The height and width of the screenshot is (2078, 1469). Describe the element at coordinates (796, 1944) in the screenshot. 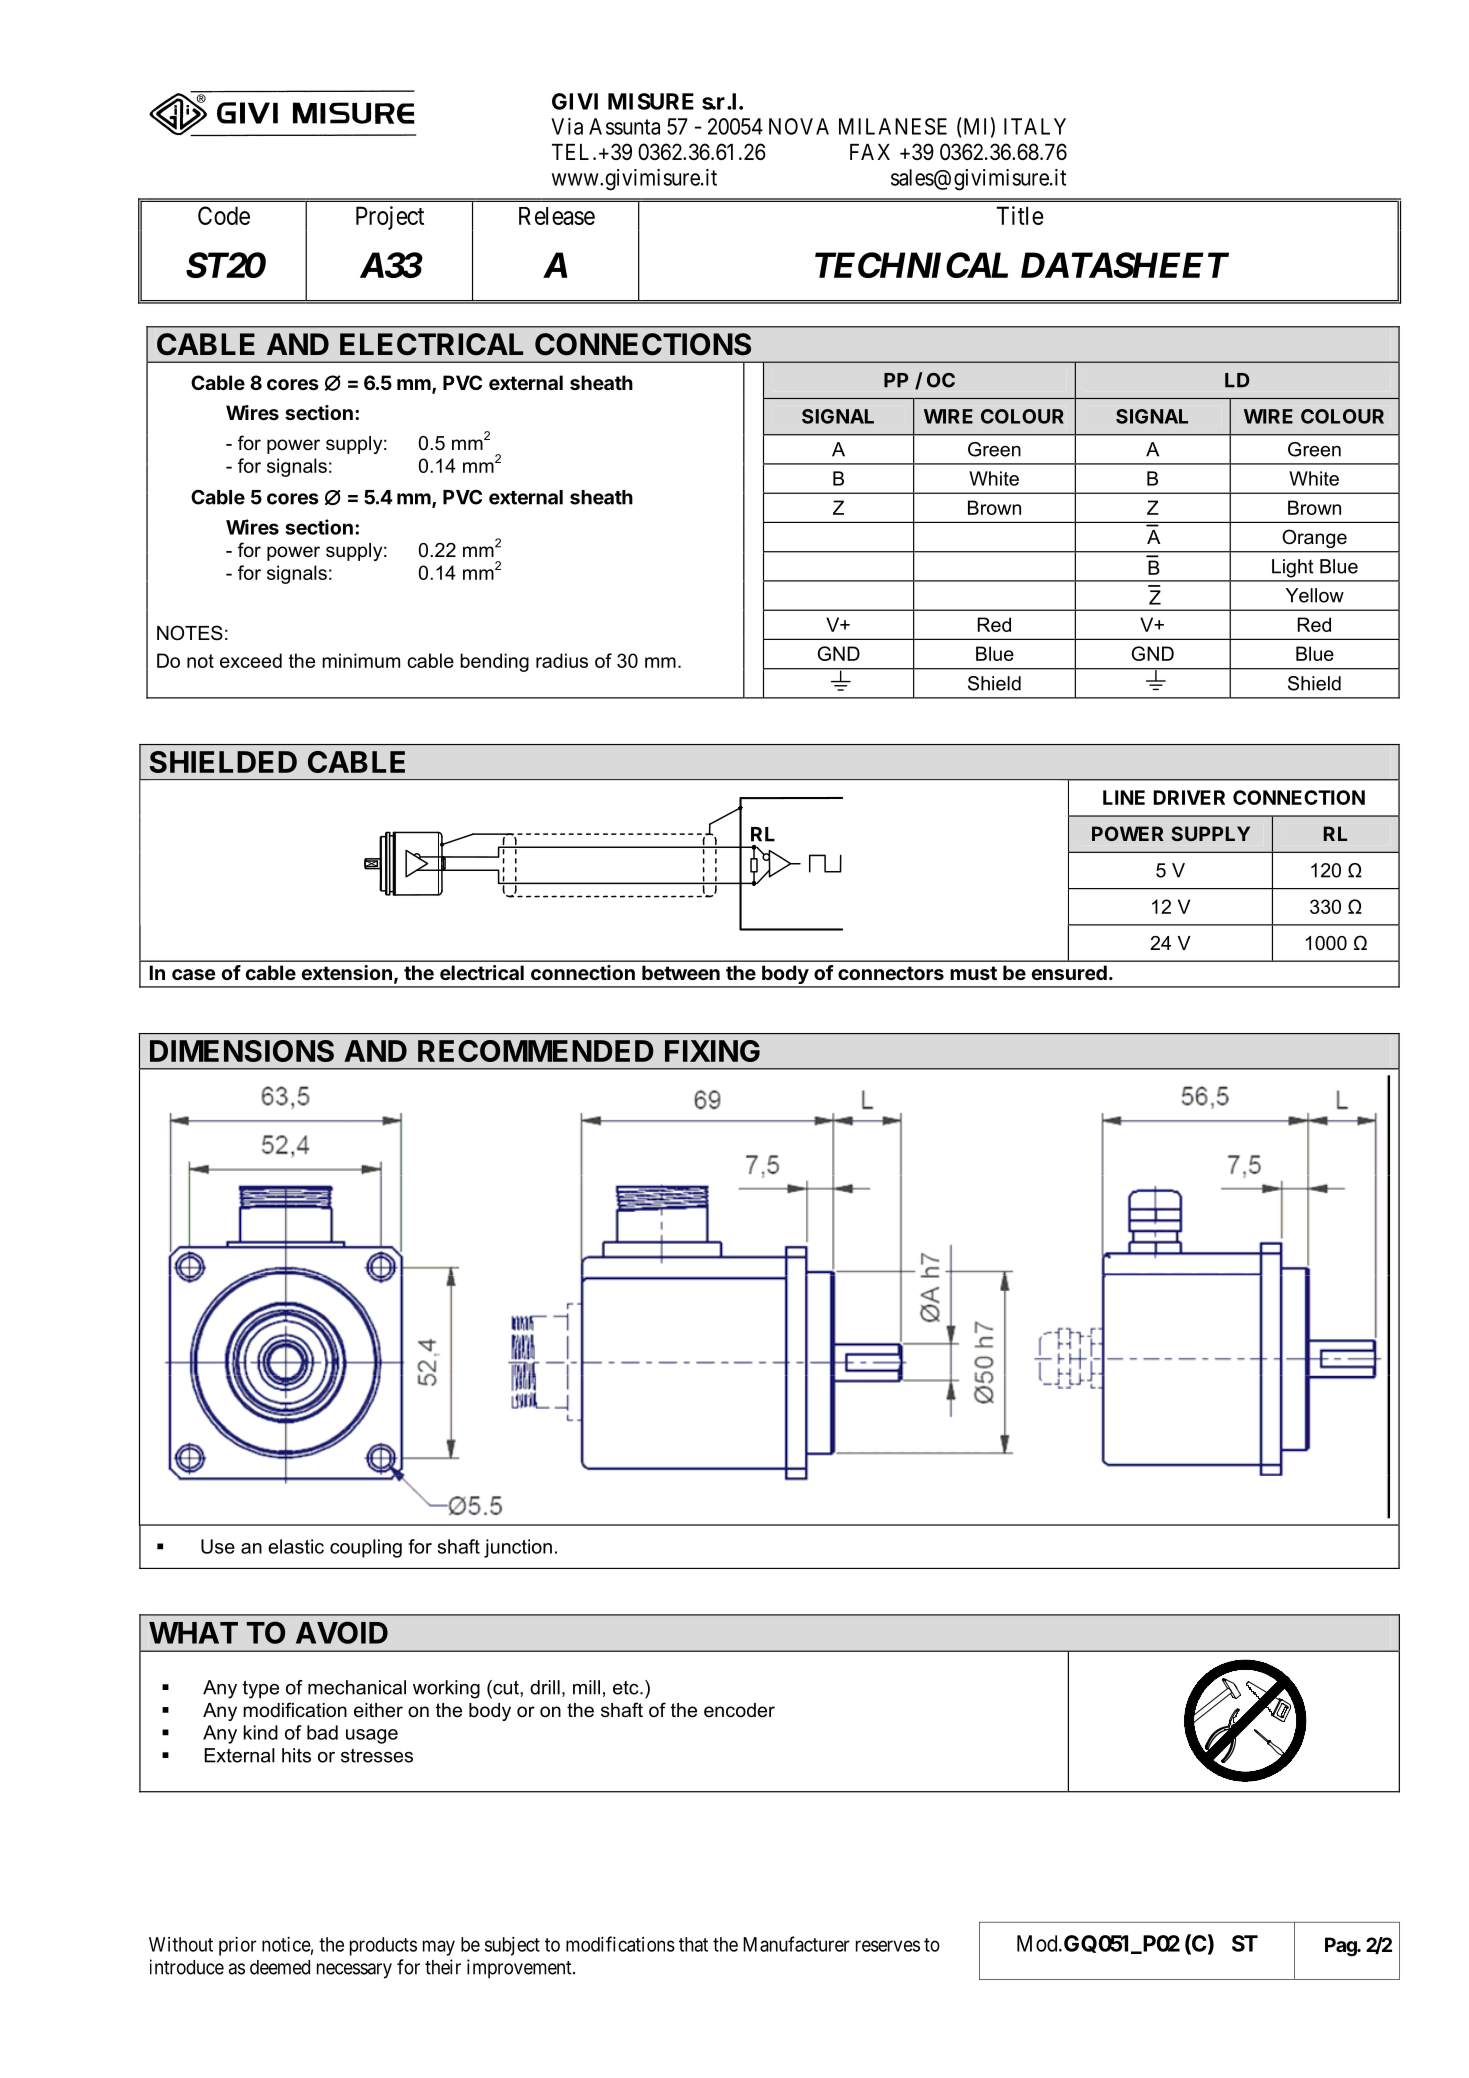

I see `Manufacturer` at that location.
